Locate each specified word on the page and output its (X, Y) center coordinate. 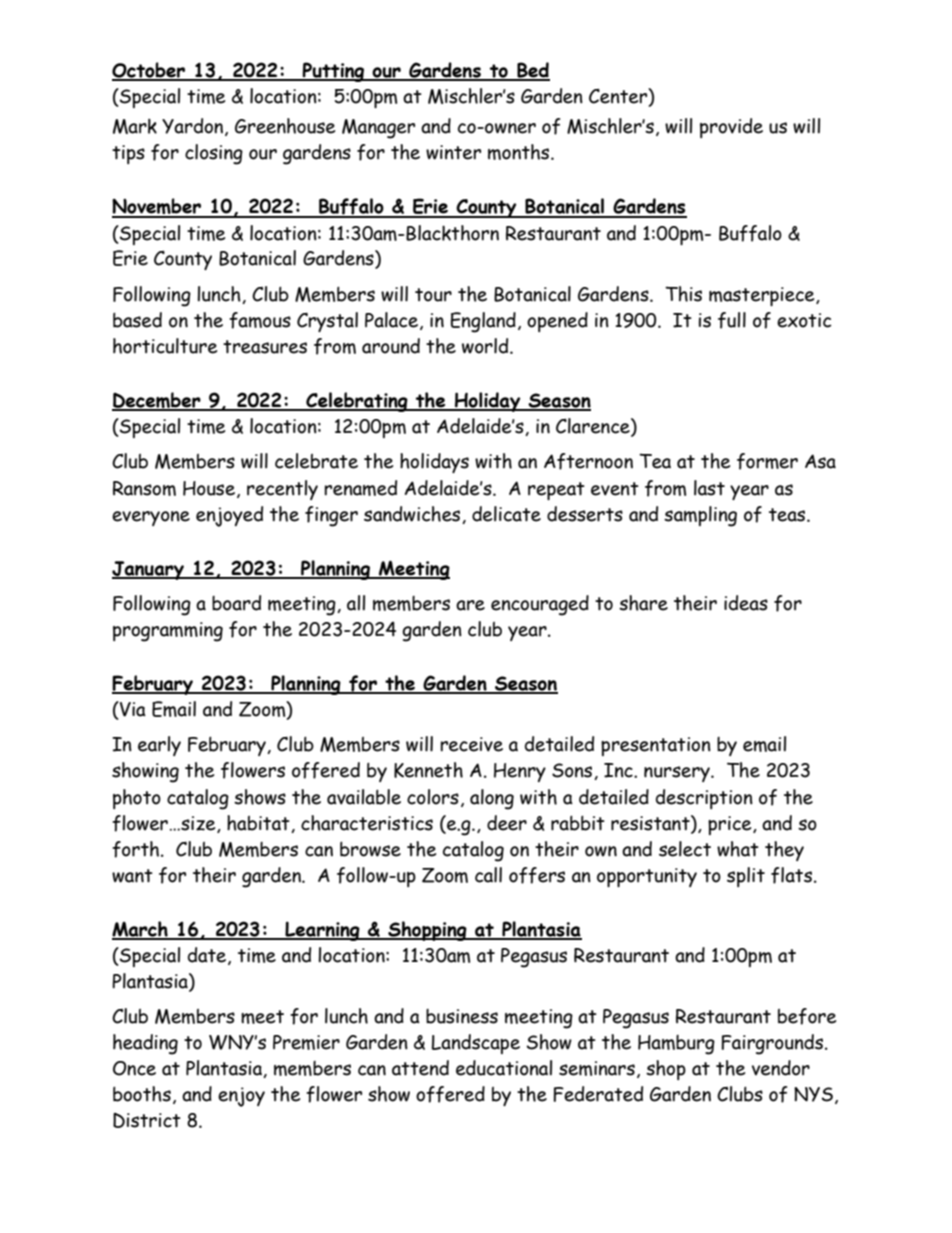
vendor (781, 1068)
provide (731, 128)
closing (214, 154)
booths (142, 1094)
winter (453, 152)
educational (504, 1068)
